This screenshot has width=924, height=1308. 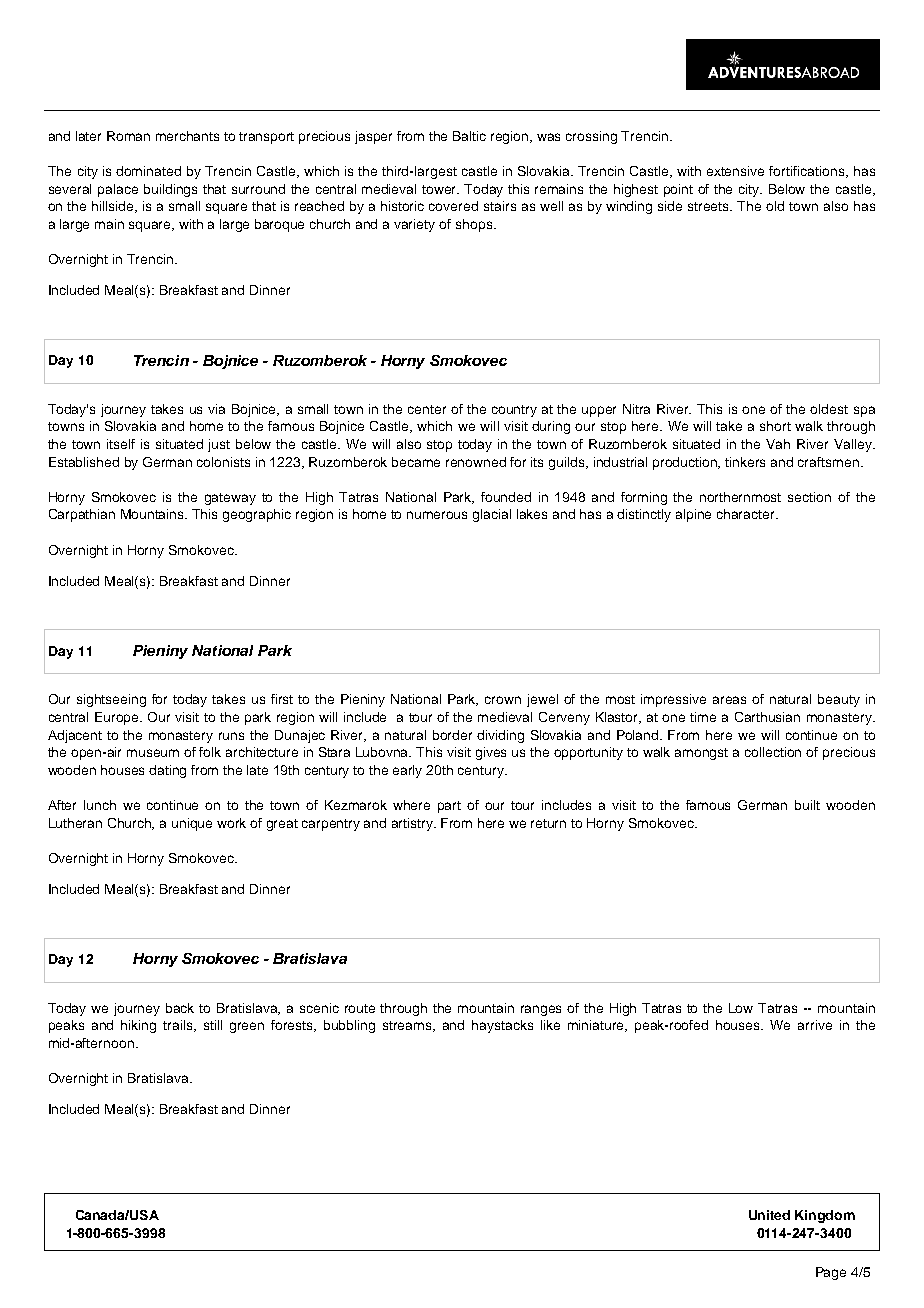 What do you see at coordinates (440, 189) in the screenshot?
I see `tower` at bounding box center [440, 189].
